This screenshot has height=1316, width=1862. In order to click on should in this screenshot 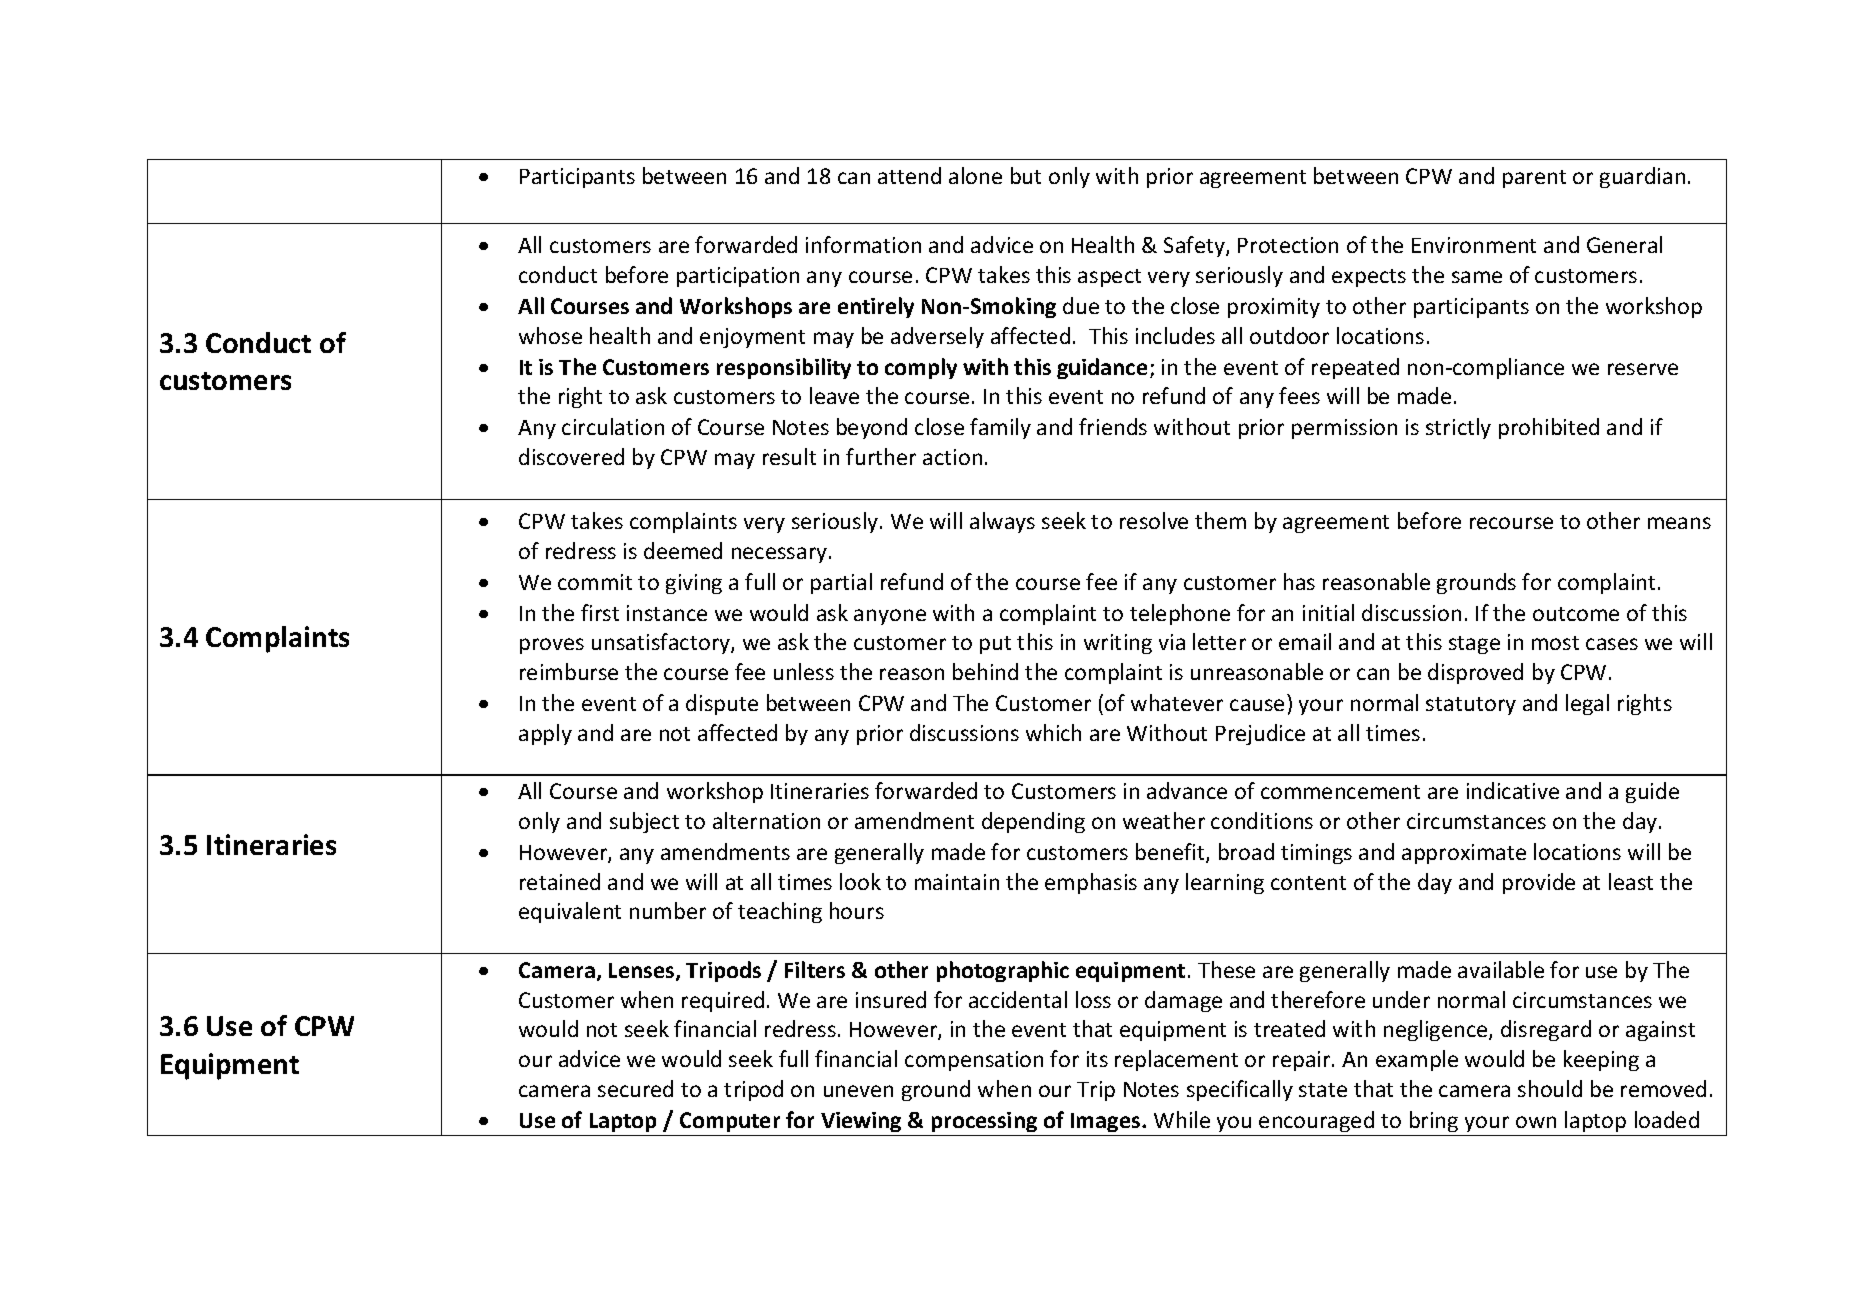, I will do `click(1550, 1088)`.
